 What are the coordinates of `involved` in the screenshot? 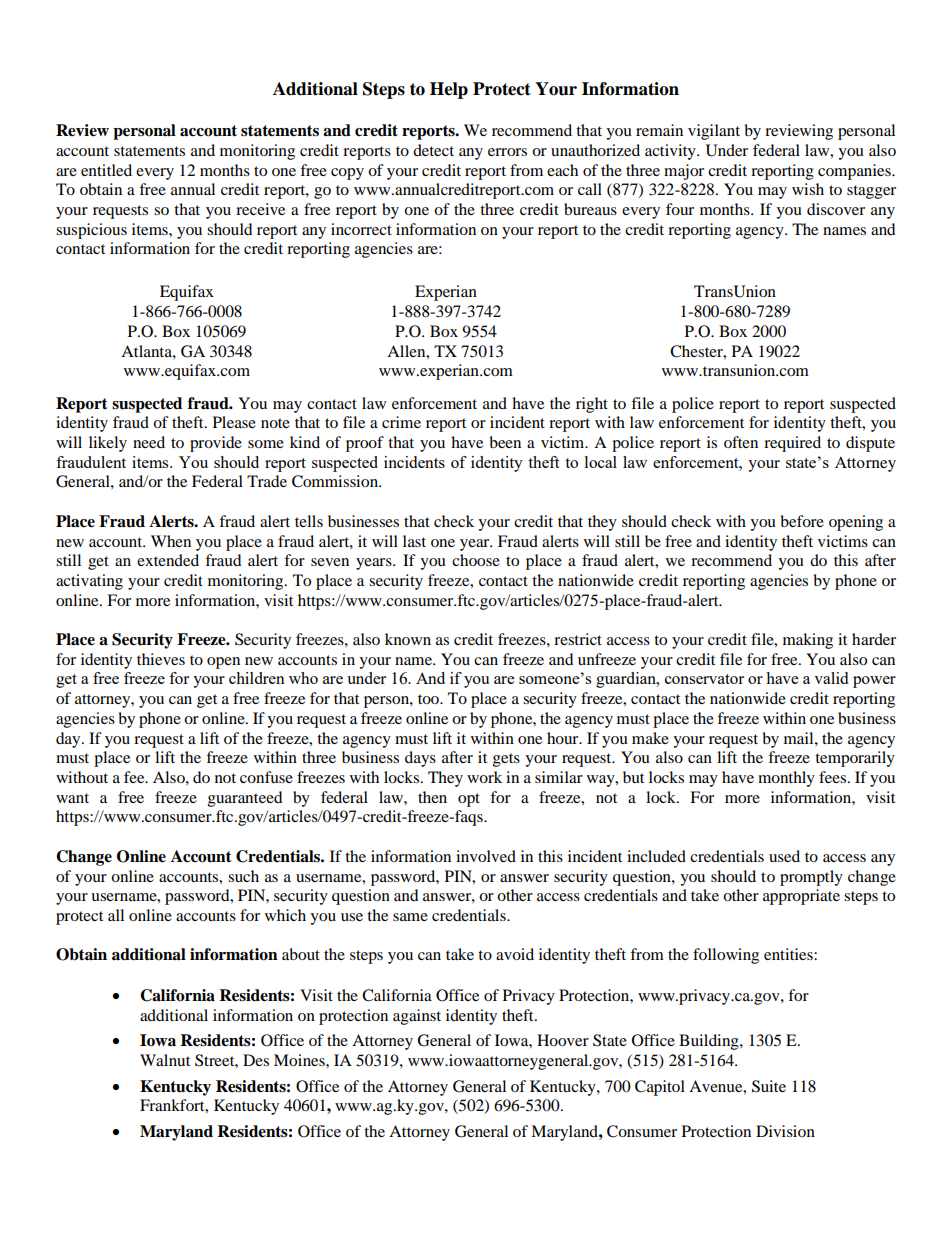 It's located at (486, 856).
